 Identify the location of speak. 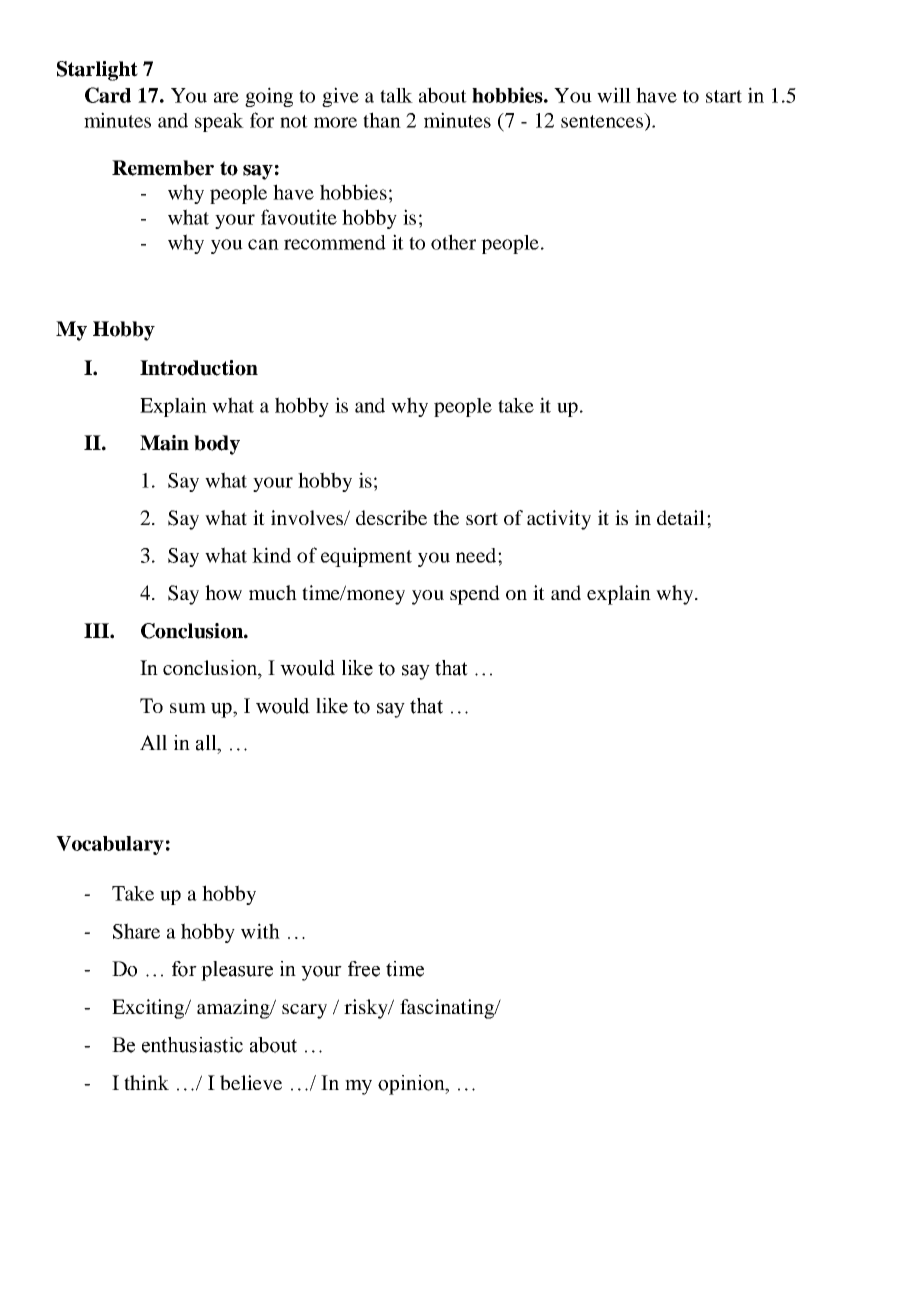
(219, 122).
